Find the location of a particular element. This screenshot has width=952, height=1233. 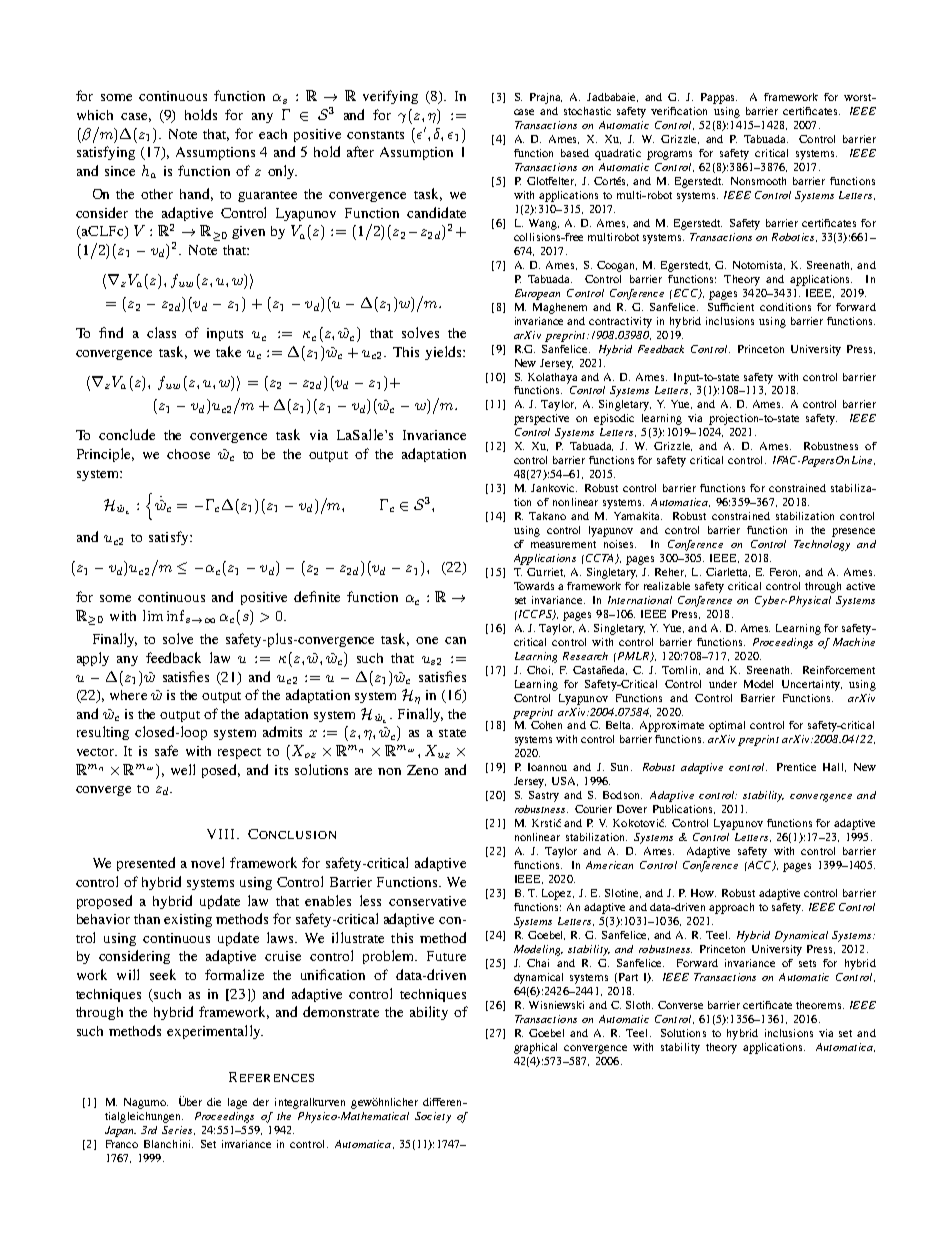

choose is located at coordinates (188, 454).
